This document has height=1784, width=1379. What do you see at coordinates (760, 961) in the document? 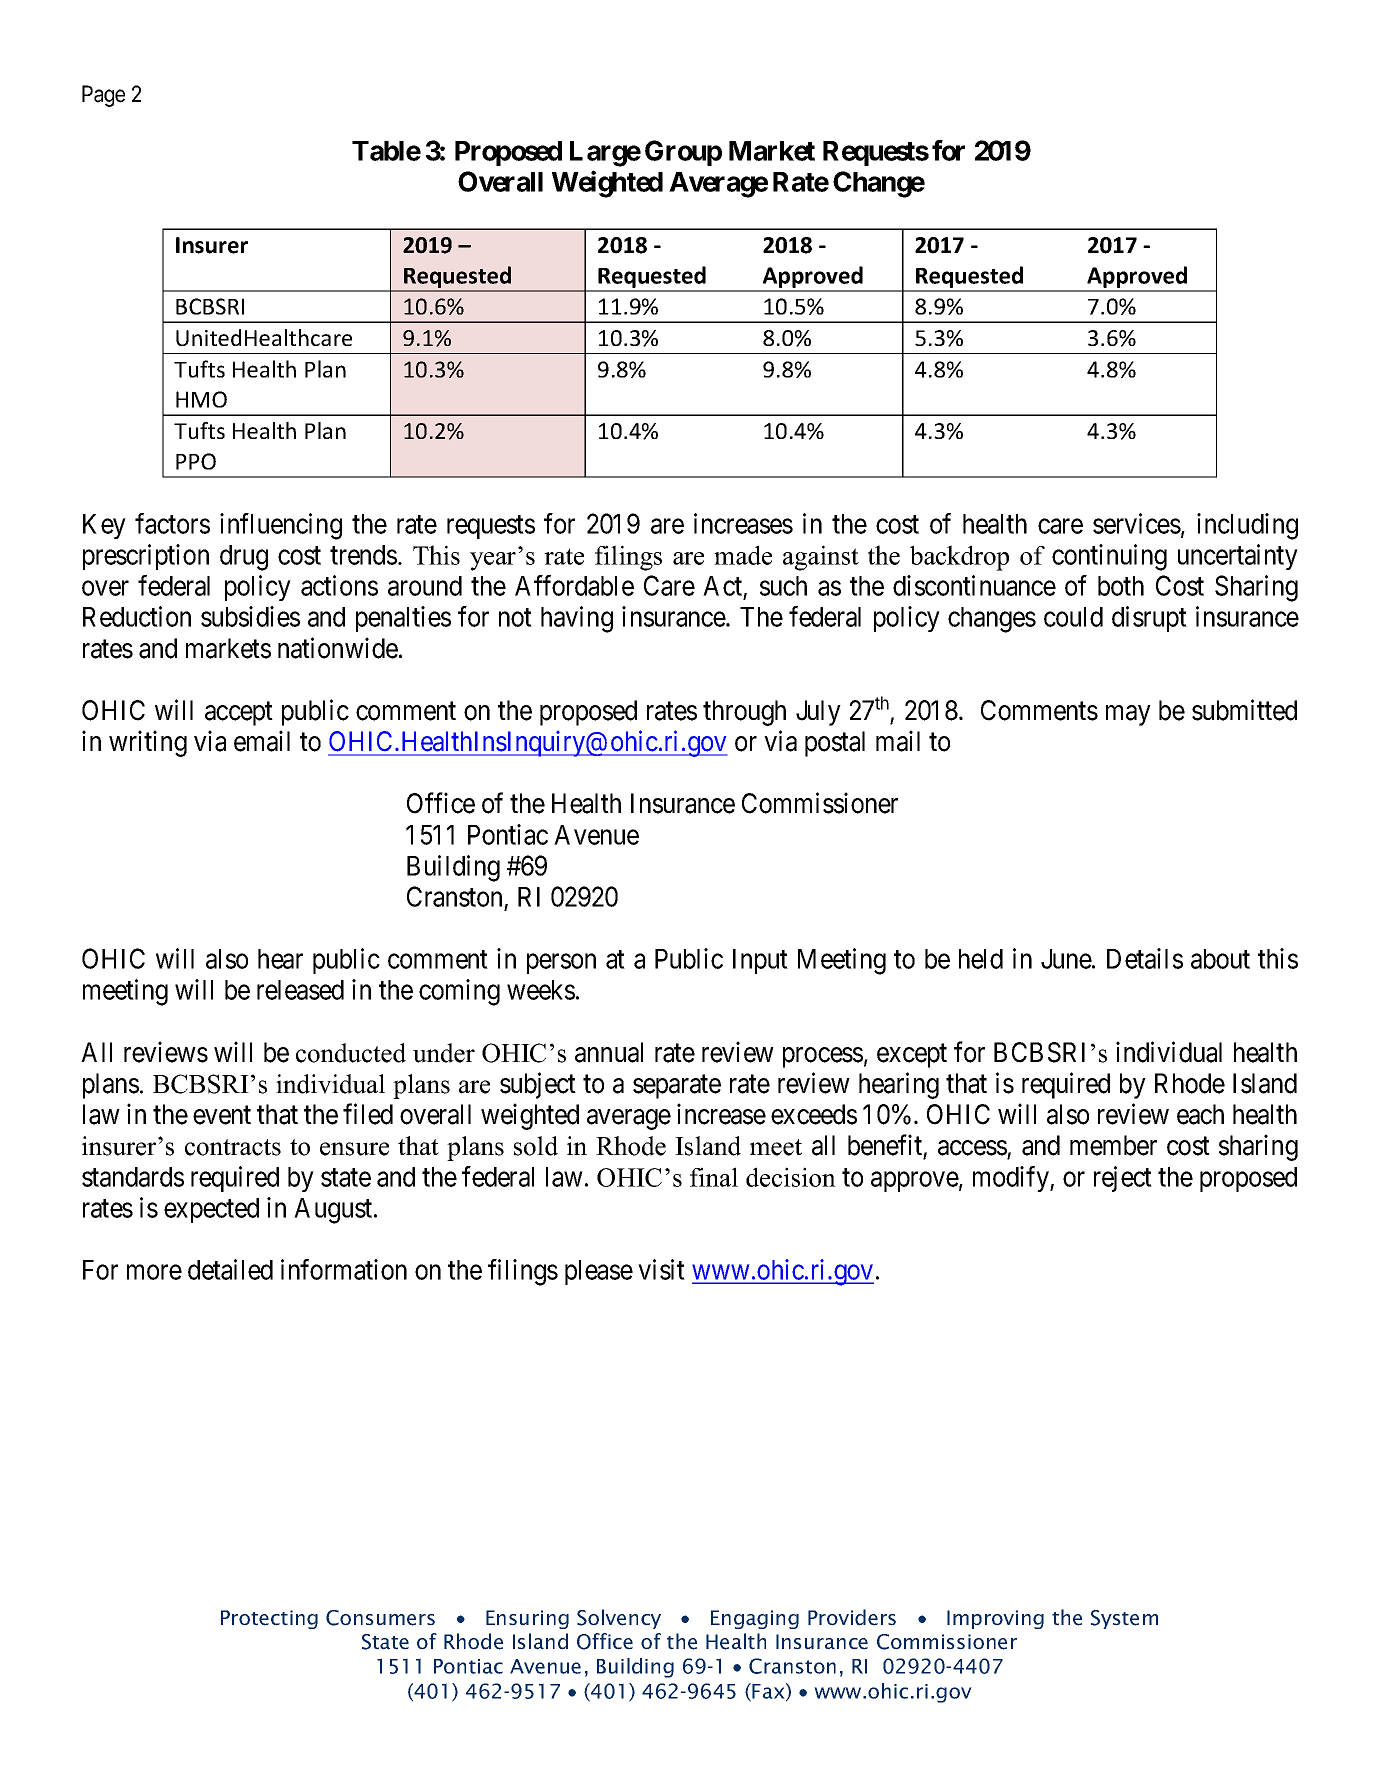
I see `Input` at bounding box center [760, 961].
